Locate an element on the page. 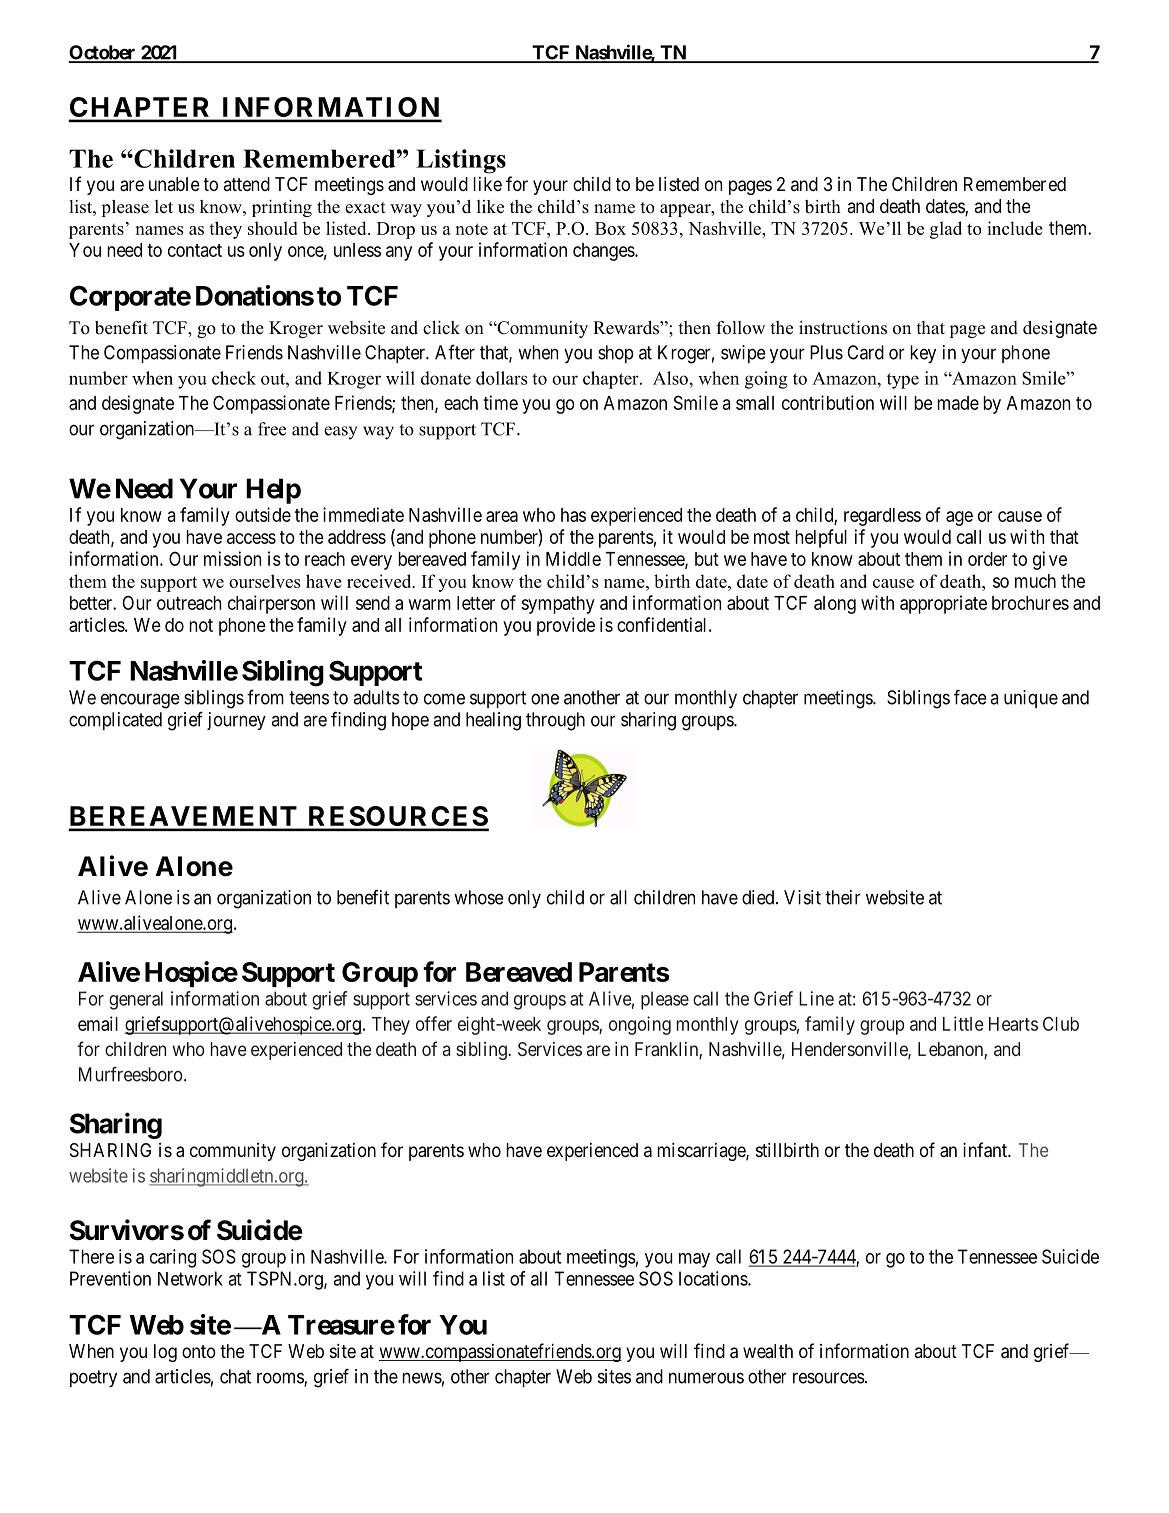  whose is located at coordinates (479, 897).
